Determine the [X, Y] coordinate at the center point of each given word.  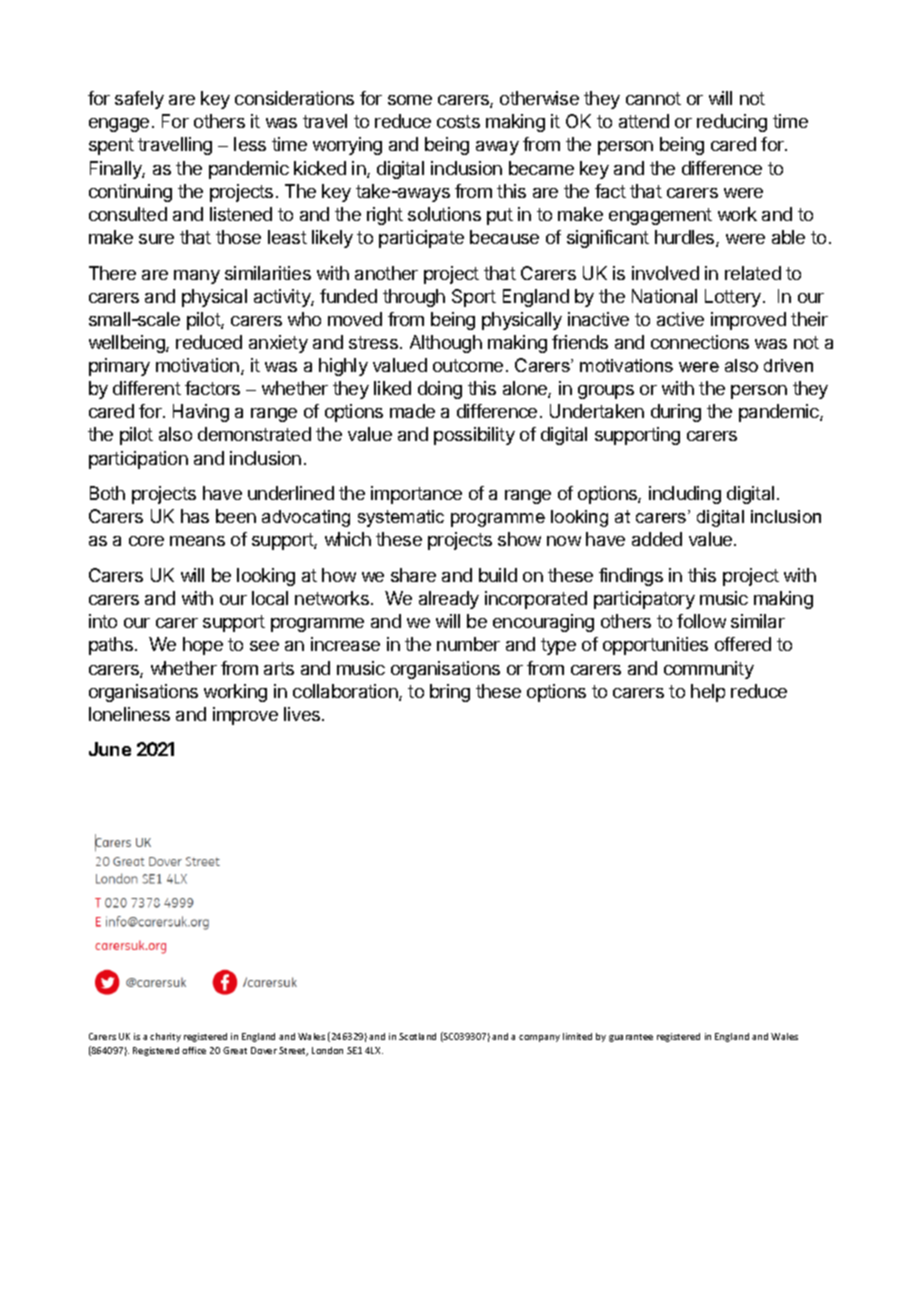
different [147, 388]
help [708, 693]
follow [701, 621]
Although [446, 344]
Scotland [417, 1036]
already [449, 600]
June [110, 749]
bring [450, 693]
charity [165, 1037]
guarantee [631, 1038]
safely [139, 100]
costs [458, 121]
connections [700, 342]
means [197, 541]
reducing [732, 123]
